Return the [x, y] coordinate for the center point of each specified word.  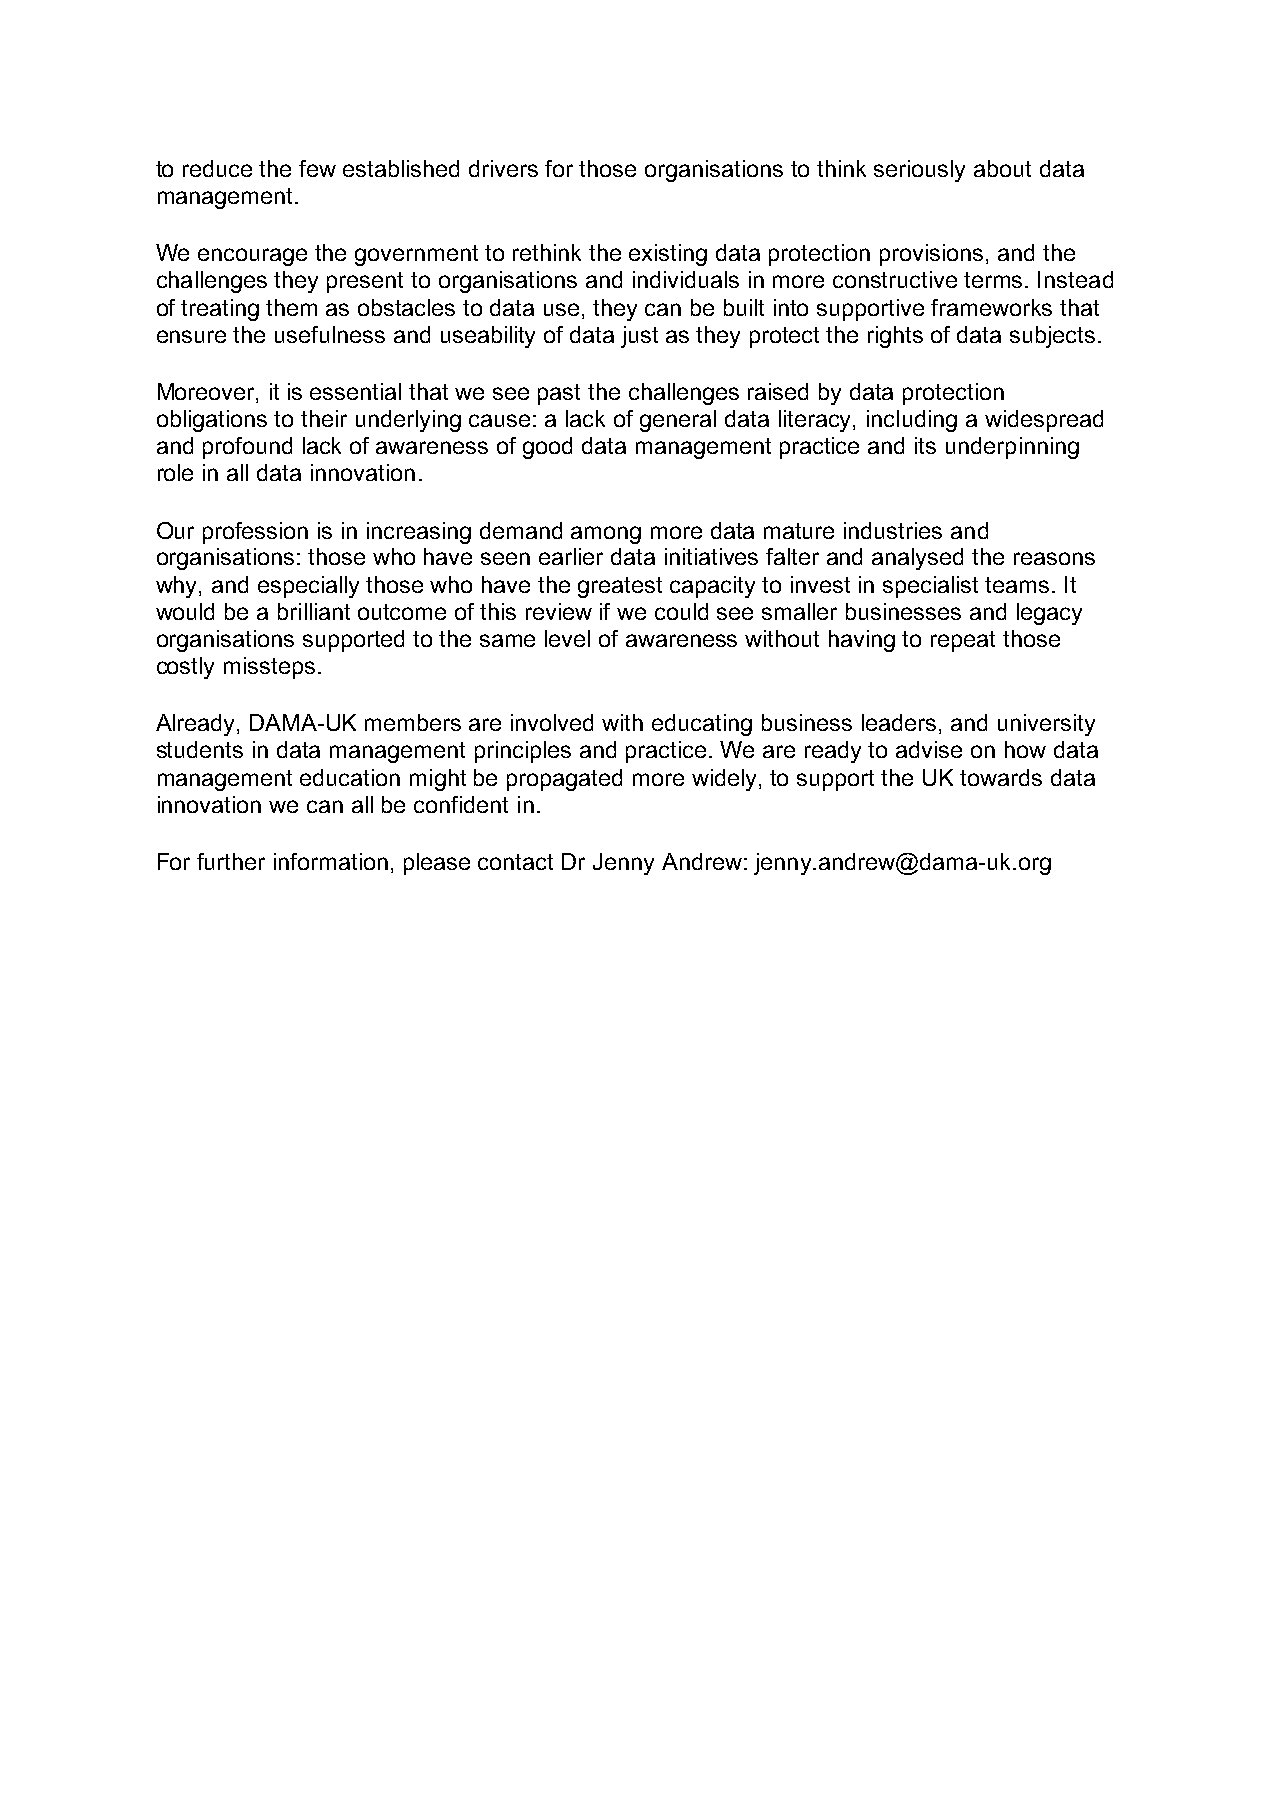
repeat [963, 641]
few [317, 168]
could [681, 611]
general [678, 421]
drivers [503, 168]
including [912, 421]
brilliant [314, 611]
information [331, 861]
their [324, 418]
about [1002, 168]
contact [515, 862]
